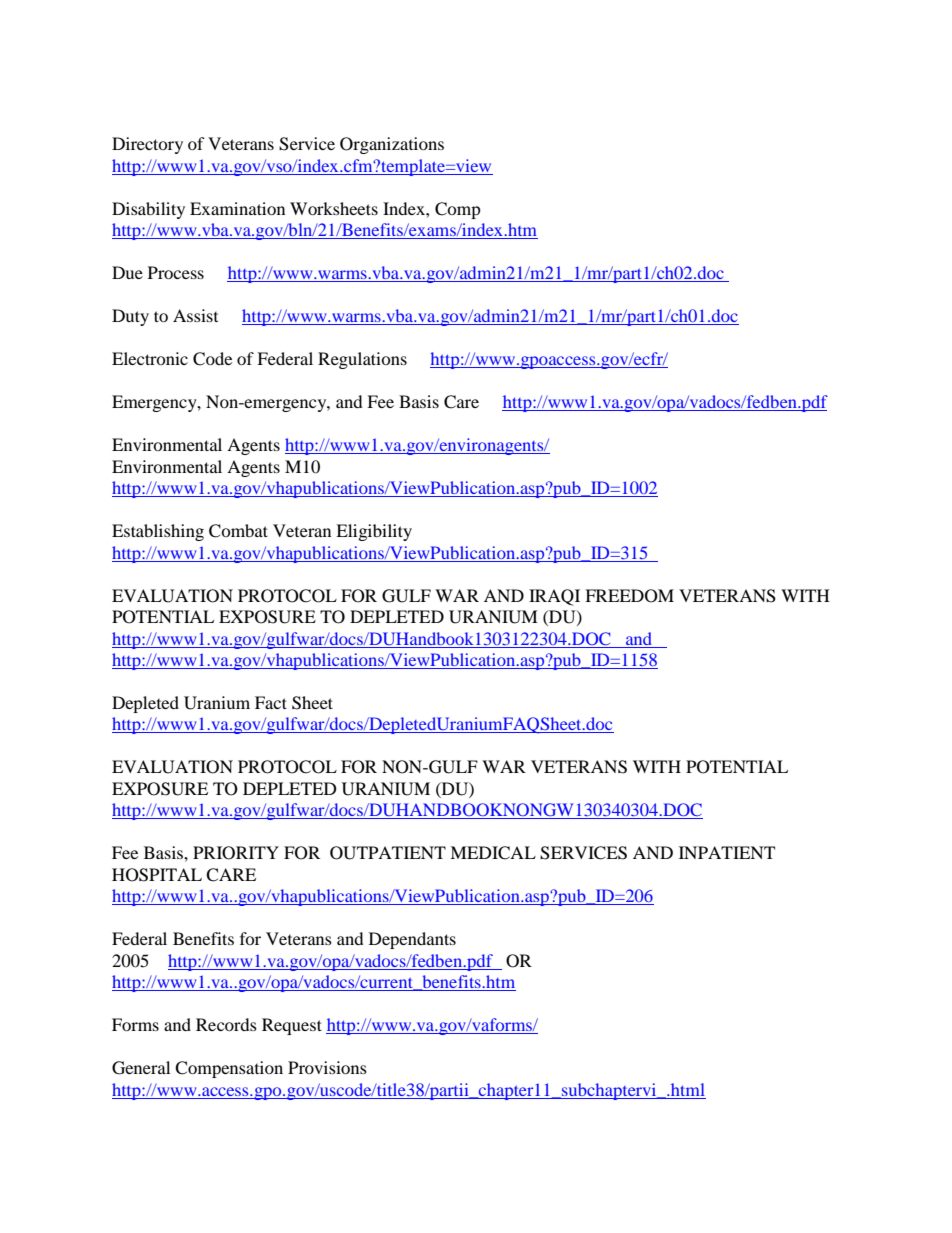  I want to click on Records, so click(226, 1024).
